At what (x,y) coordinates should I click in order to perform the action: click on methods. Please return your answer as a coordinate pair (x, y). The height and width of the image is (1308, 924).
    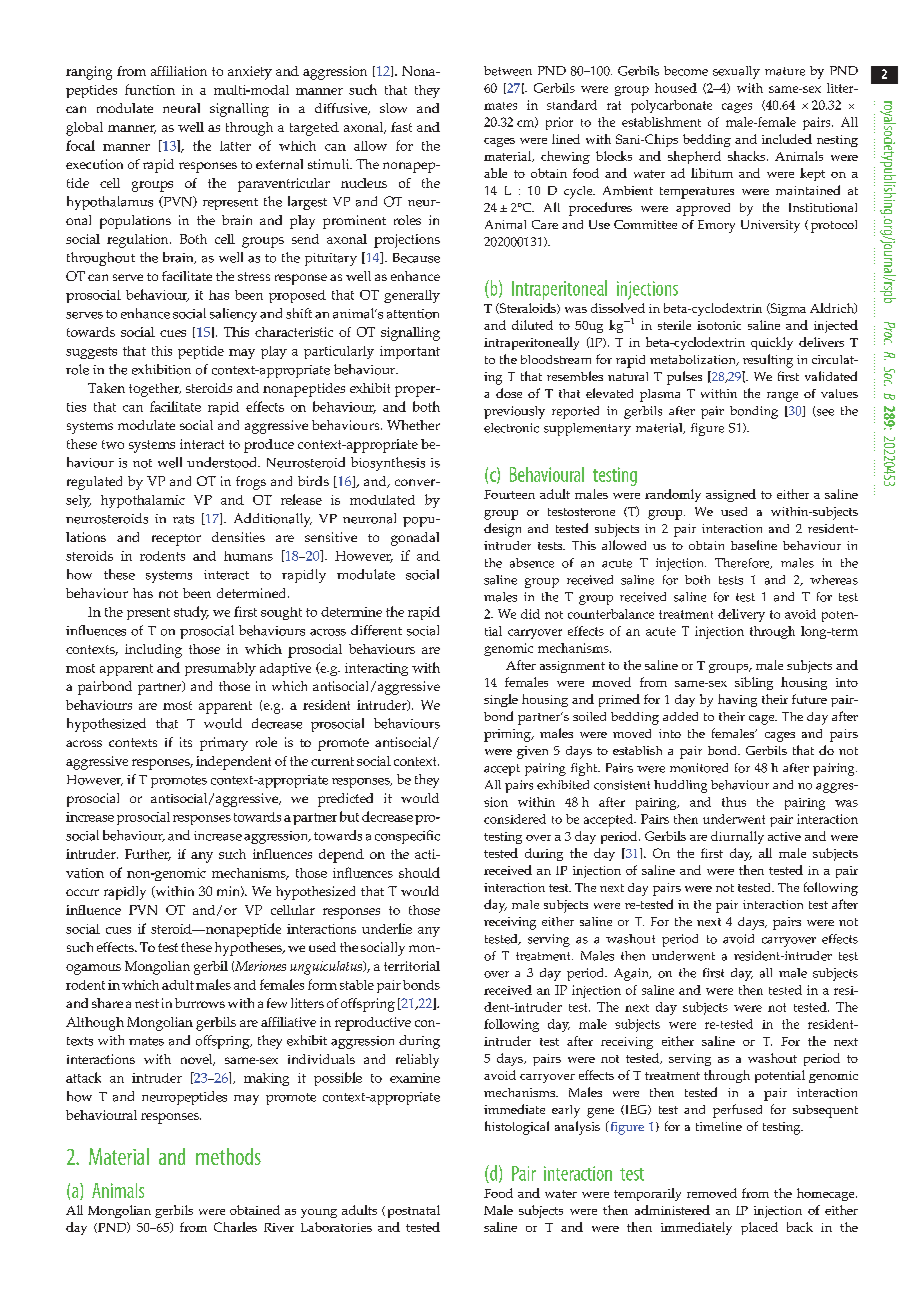
    Looking at the image, I should click on (228, 1156).
